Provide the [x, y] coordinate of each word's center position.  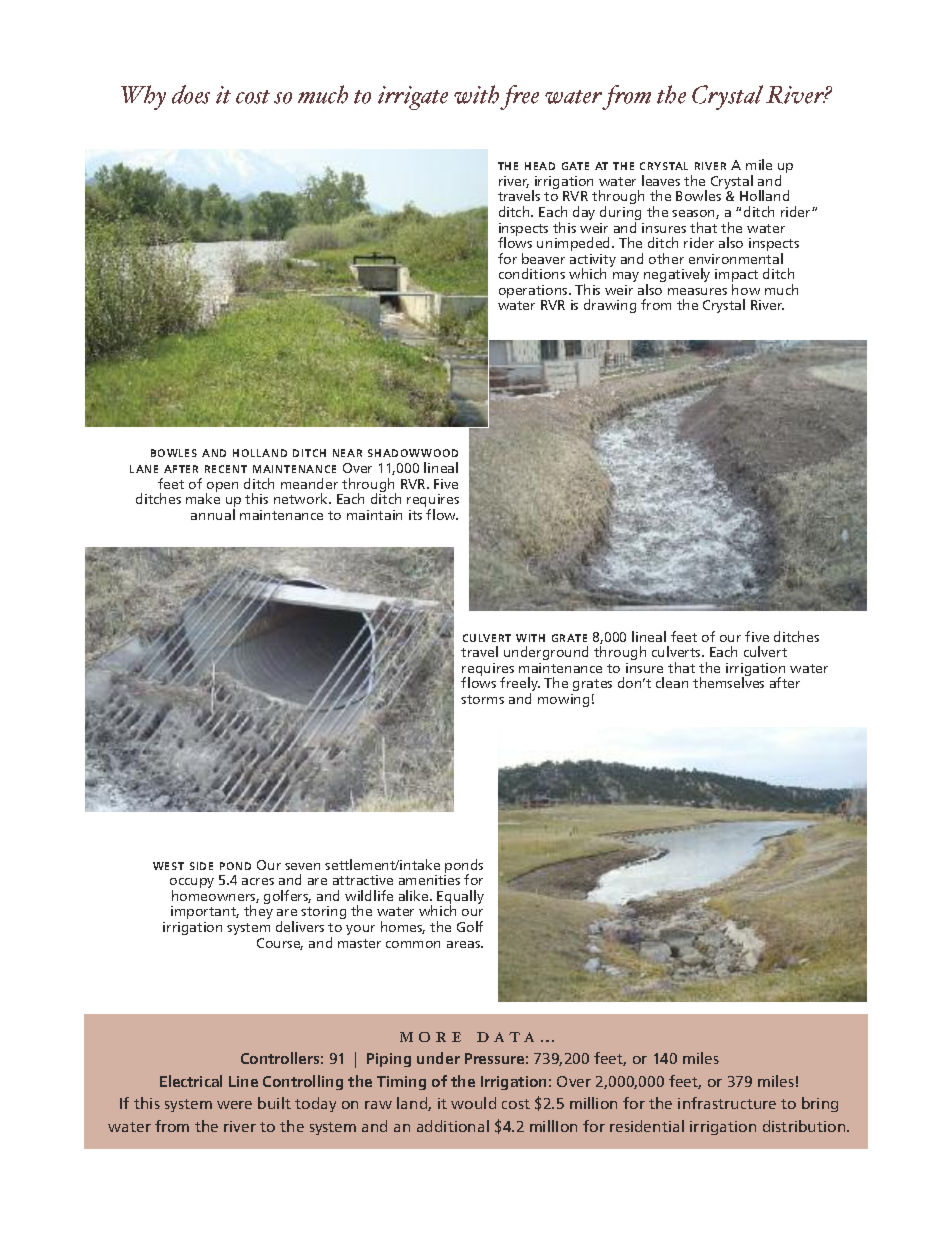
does [191, 94]
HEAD [540, 166]
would [473, 1103]
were [234, 1105]
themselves [728, 682]
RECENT [226, 469]
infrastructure [727, 1103]
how [746, 289]
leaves [661, 180]
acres [258, 881]
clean [672, 682]
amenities [429, 880]
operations [534, 293]
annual [213, 514]
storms [482, 699]
